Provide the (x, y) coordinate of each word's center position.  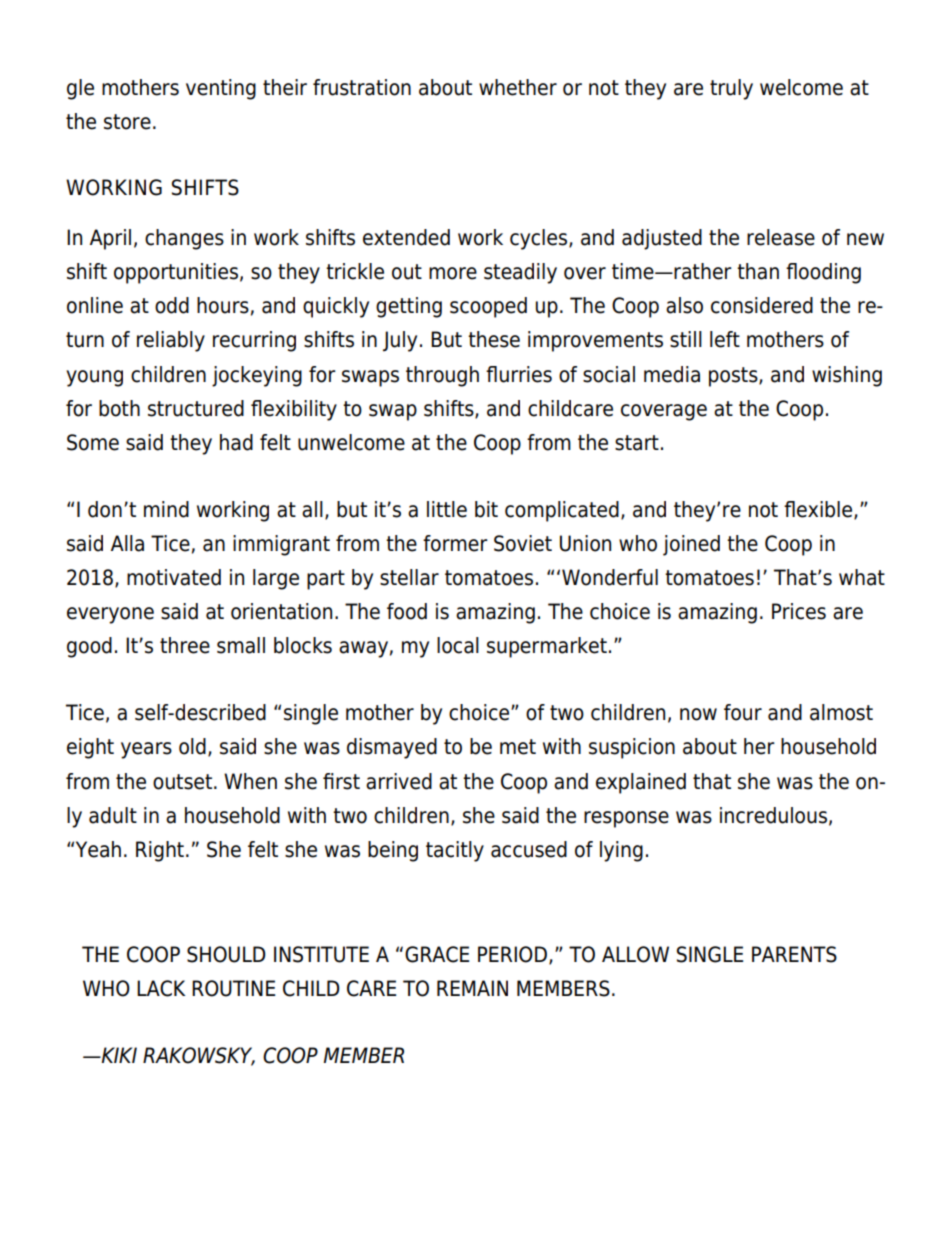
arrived (399, 781)
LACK (161, 988)
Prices (799, 611)
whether (518, 87)
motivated (174, 577)
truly (731, 89)
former (455, 543)
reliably (171, 341)
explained (641, 783)
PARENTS (794, 954)
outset (184, 782)
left (725, 339)
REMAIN (472, 988)
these (494, 339)
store (127, 122)
